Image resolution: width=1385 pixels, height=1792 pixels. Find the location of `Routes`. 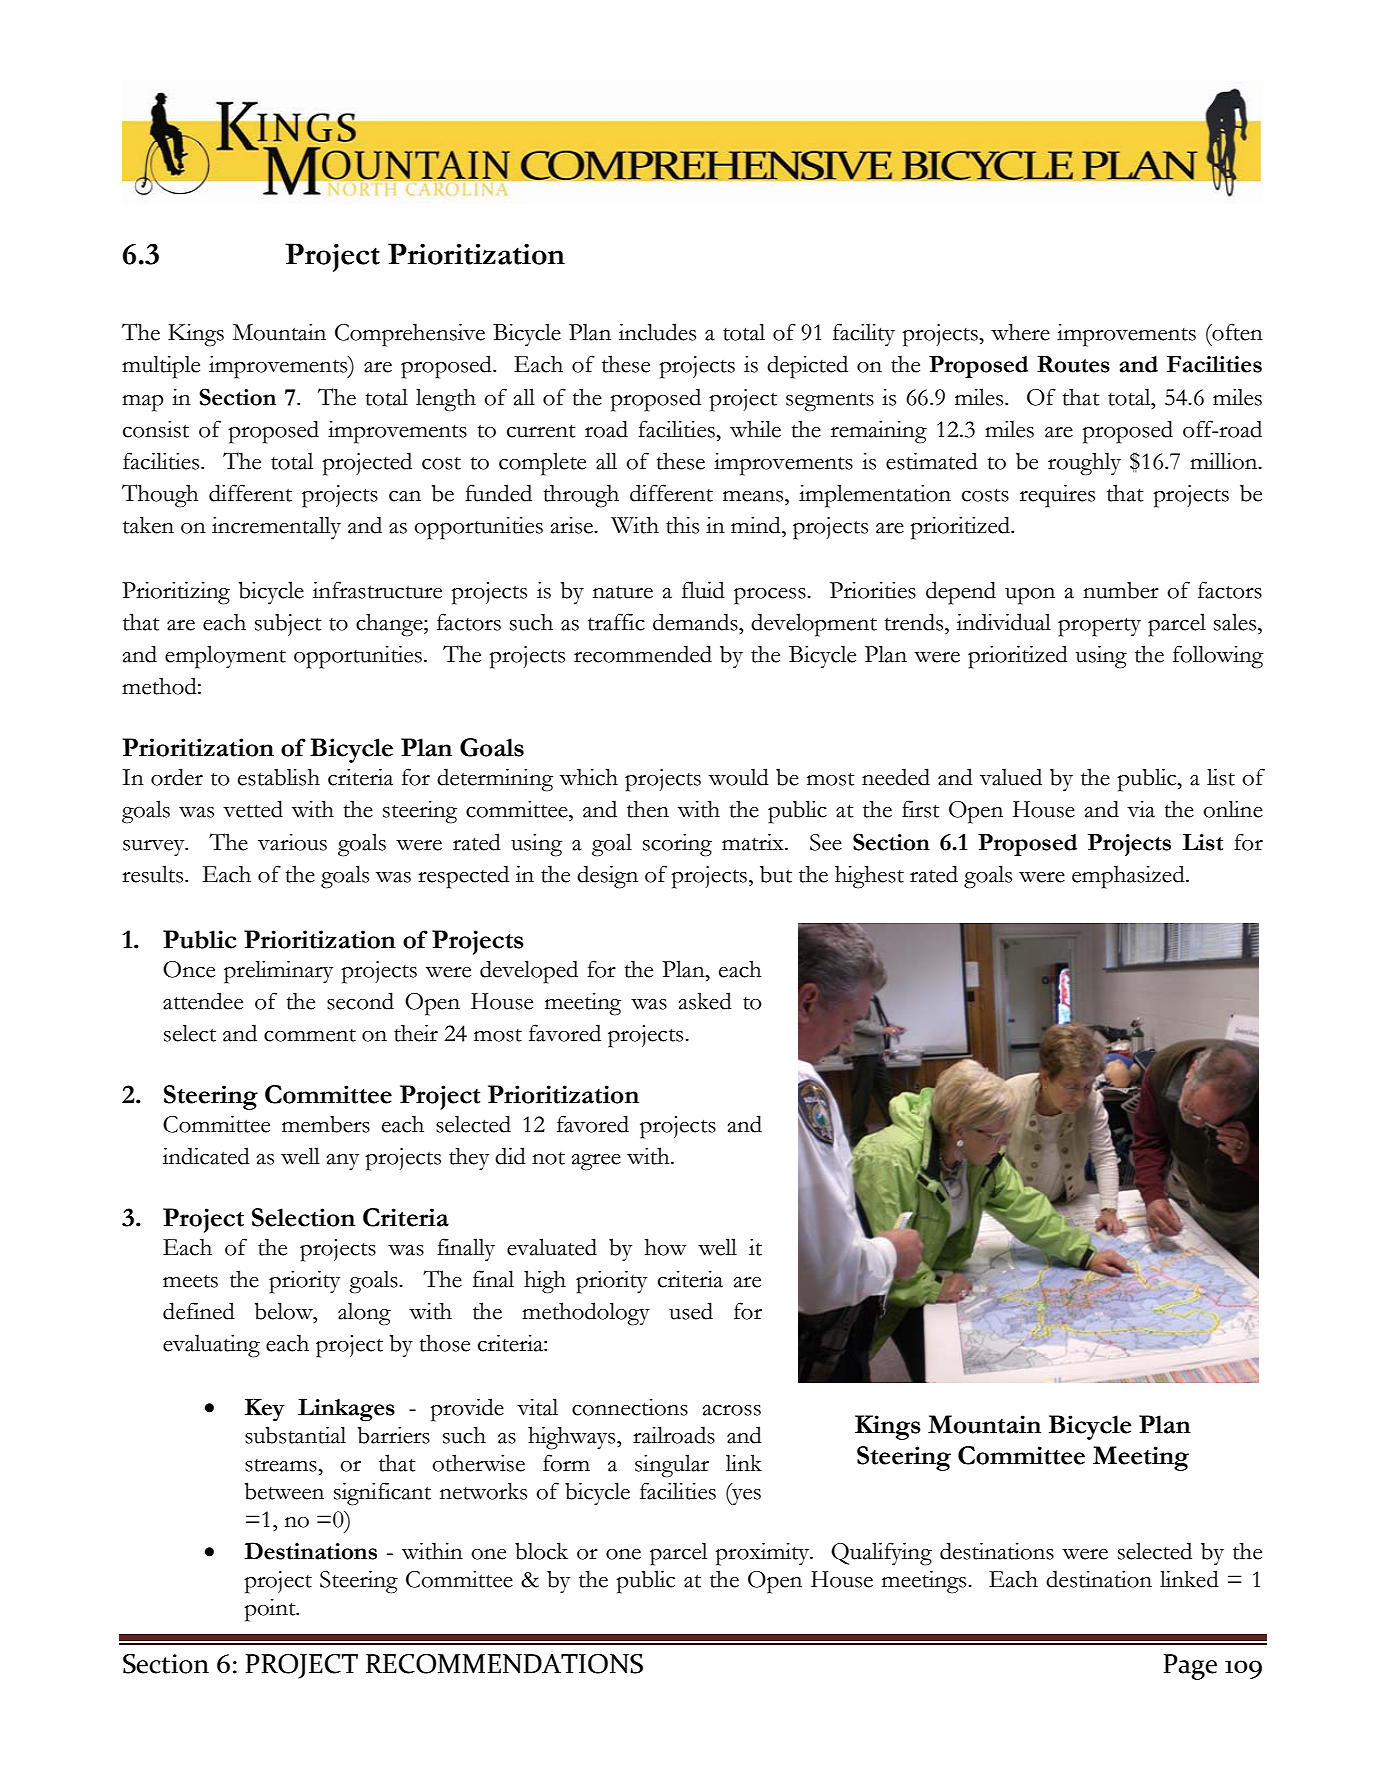

Routes is located at coordinates (1073, 364).
